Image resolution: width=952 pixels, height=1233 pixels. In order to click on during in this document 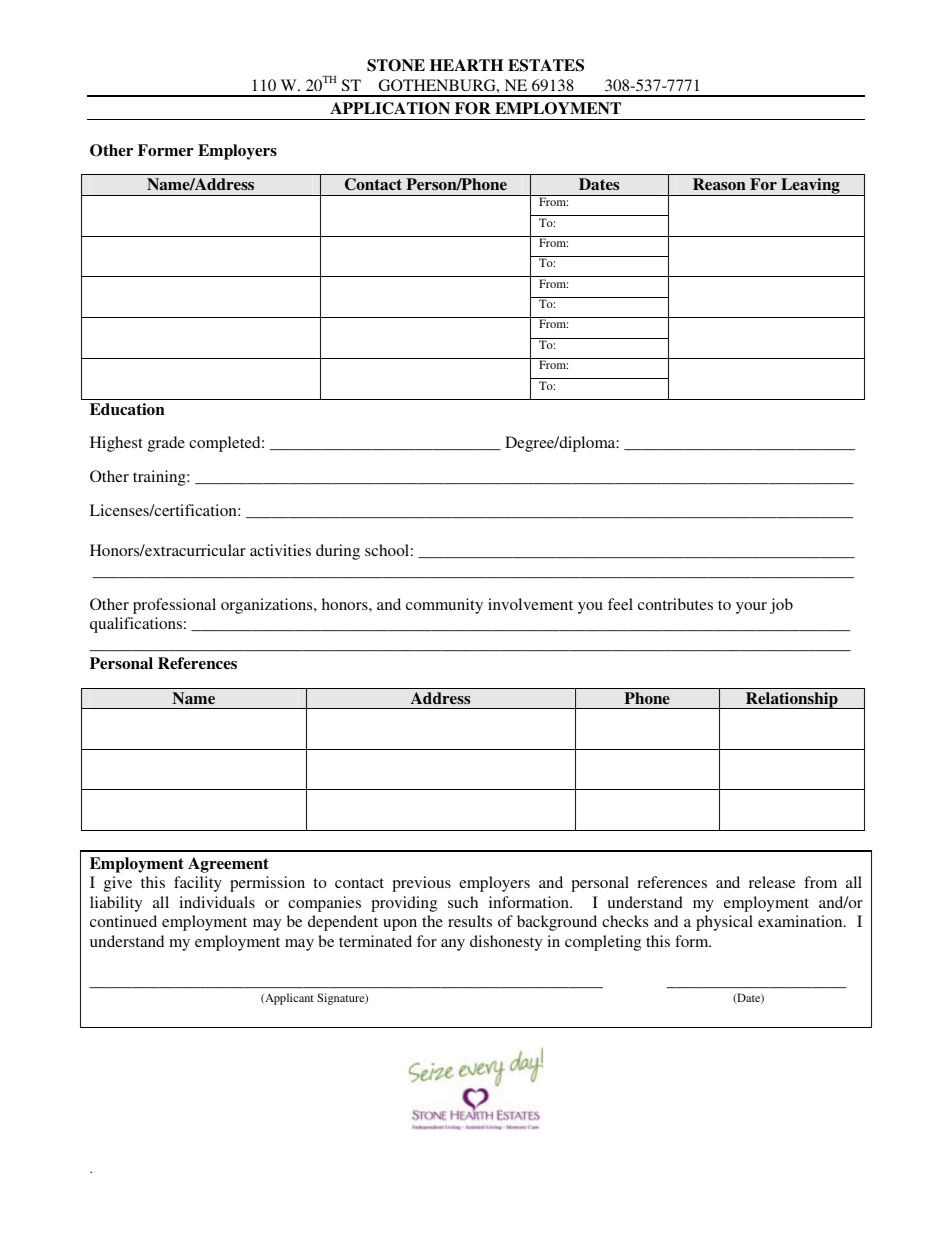, I will do `click(338, 552)`.
